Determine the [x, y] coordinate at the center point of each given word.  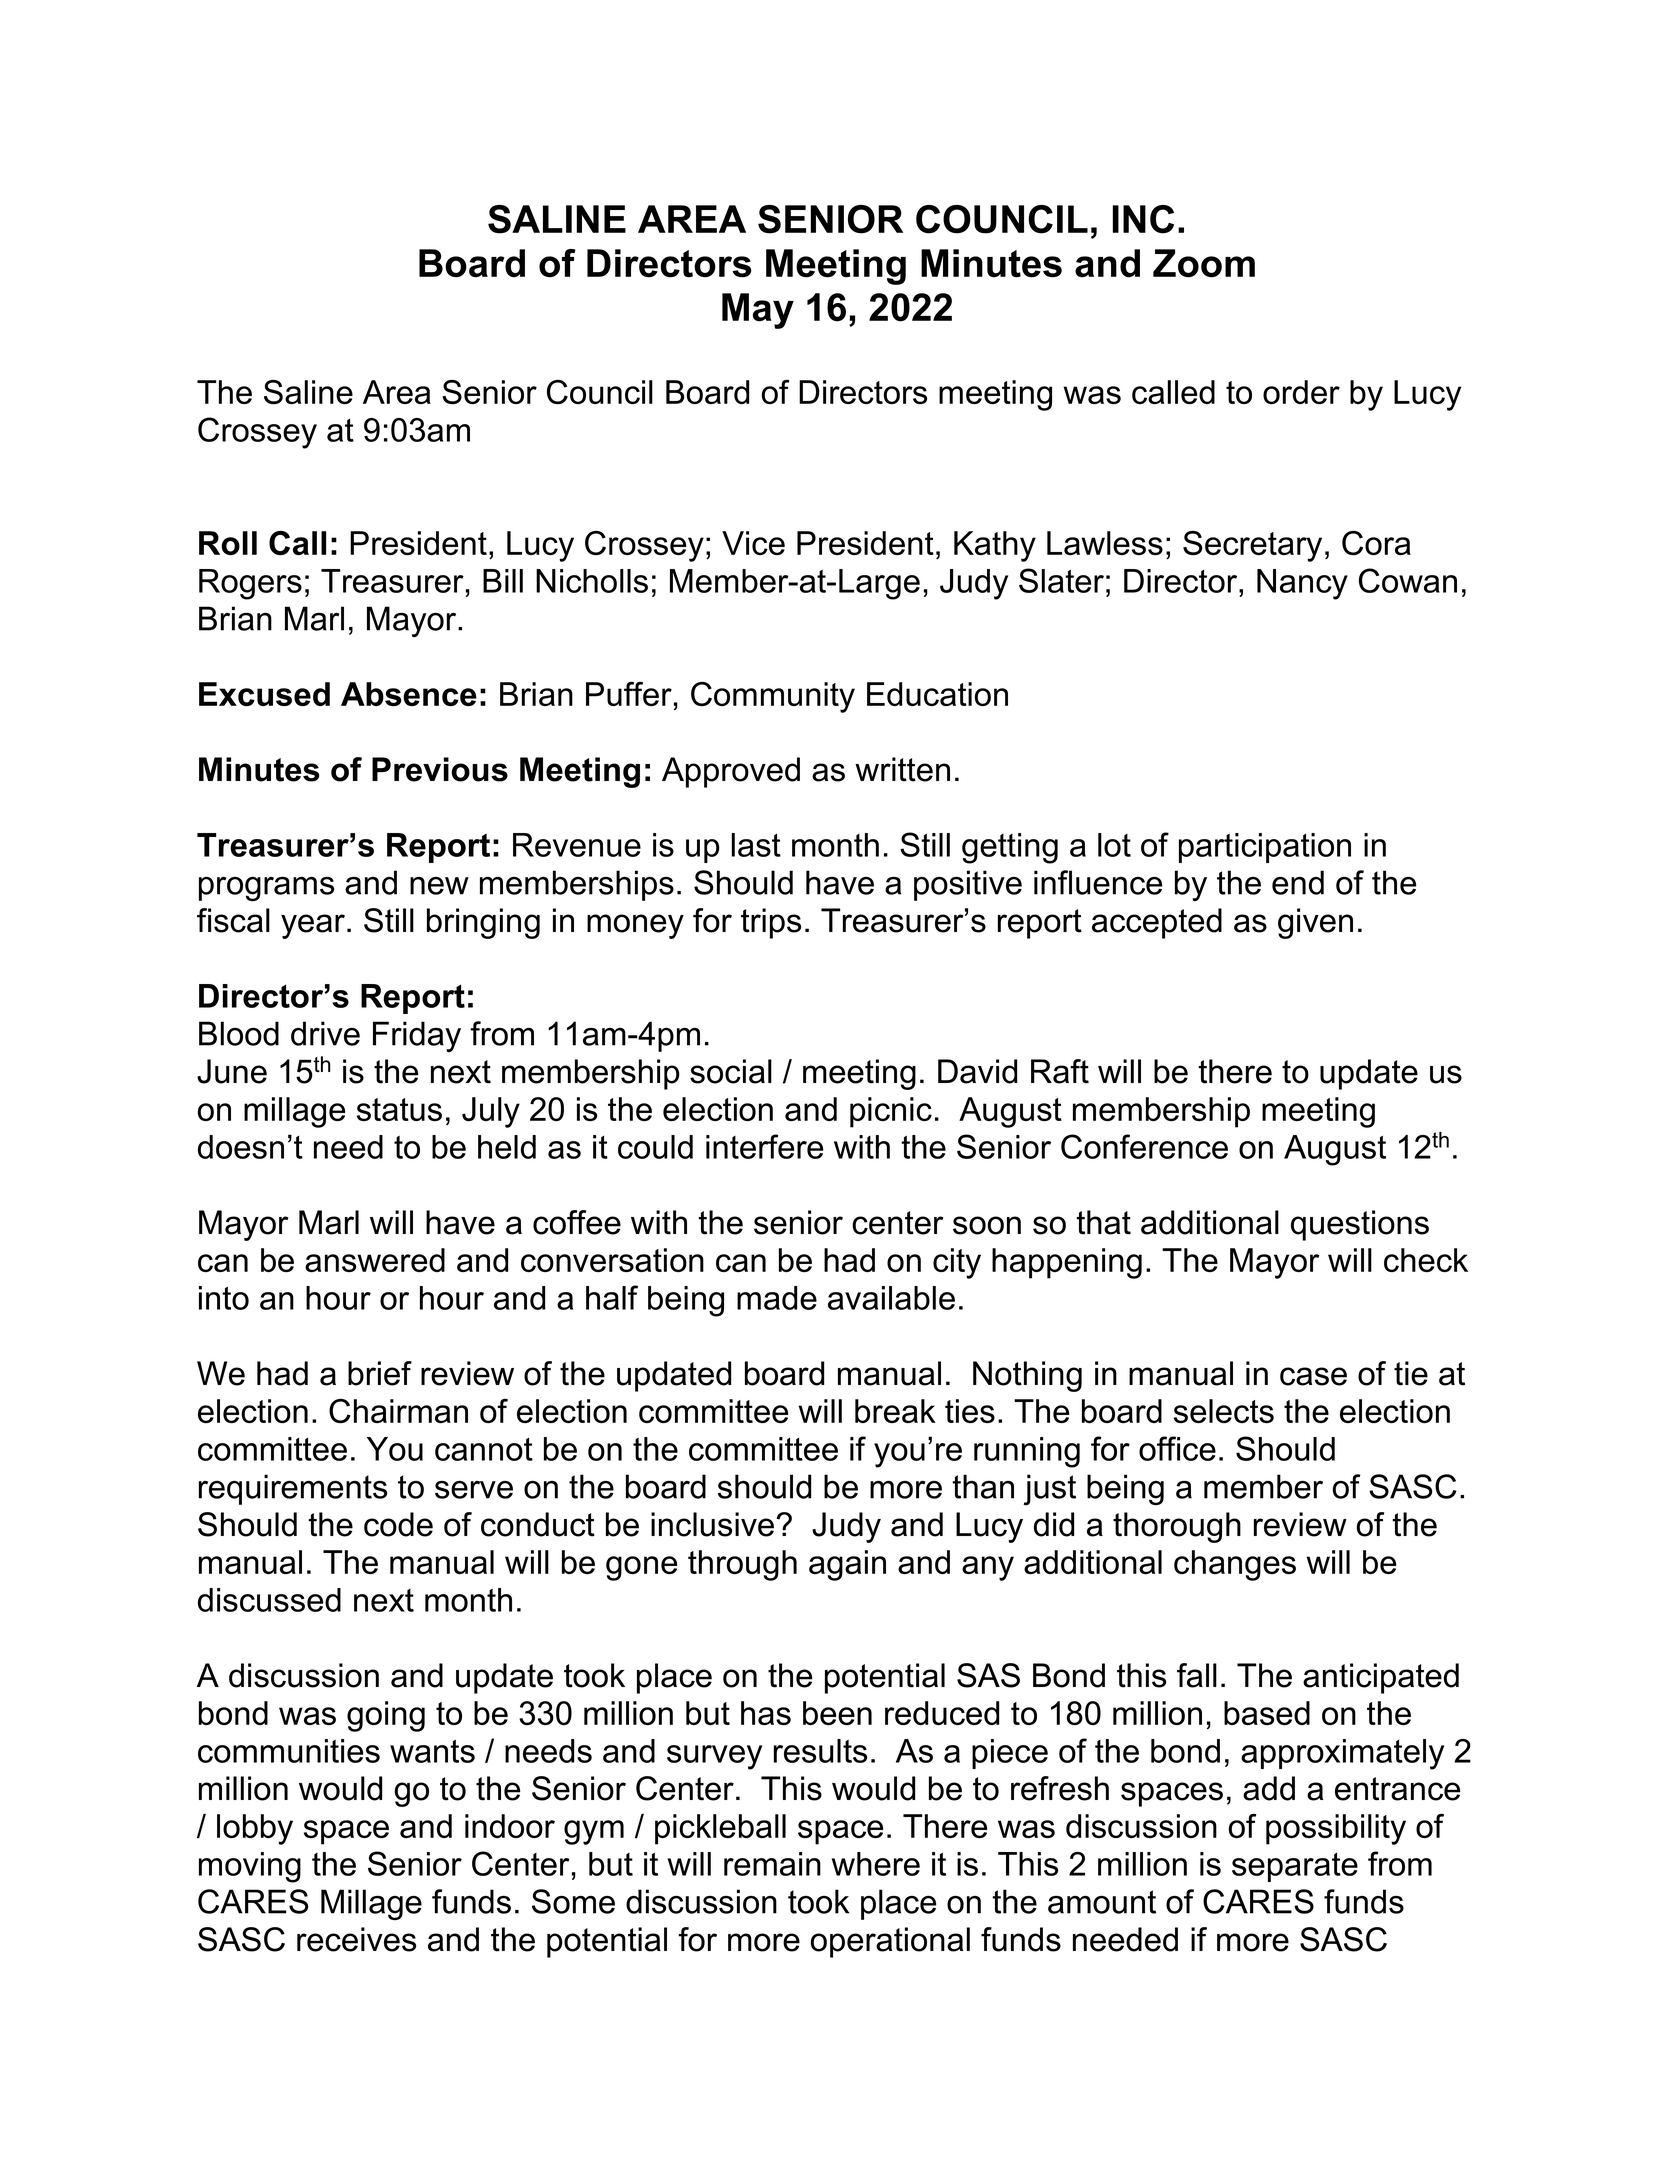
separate [1295, 1867]
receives [356, 1939]
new [439, 886]
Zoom [1204, 263]
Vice [753, 543]
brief [380, 1373]
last [756, 845]
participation [1265, 848]
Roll [228, 543]
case [1313, 1376]
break [895, 1411]
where [876, 1864]
